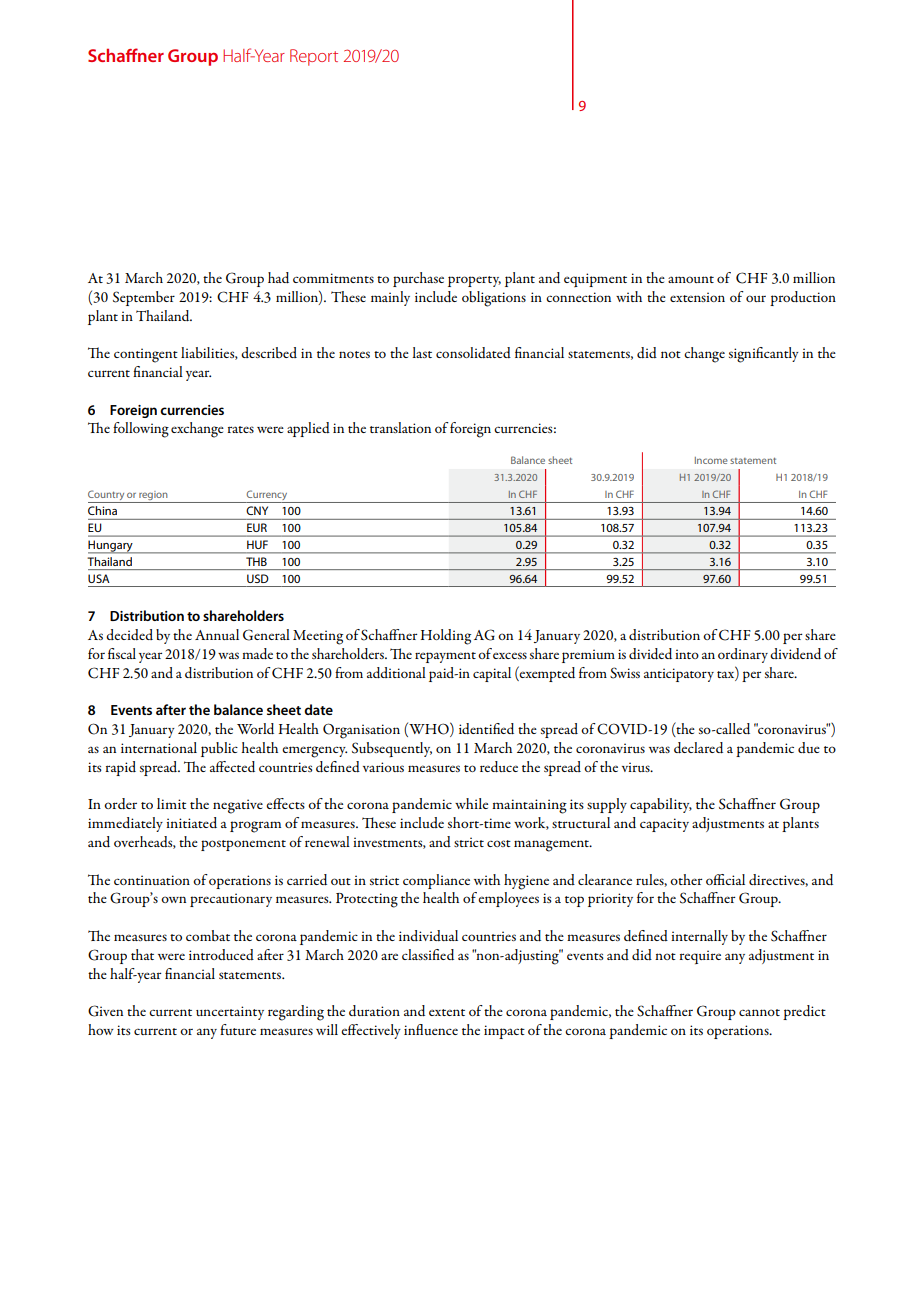 This document has width=924, height=1308. I want to click on amount, so click(691, 279).
